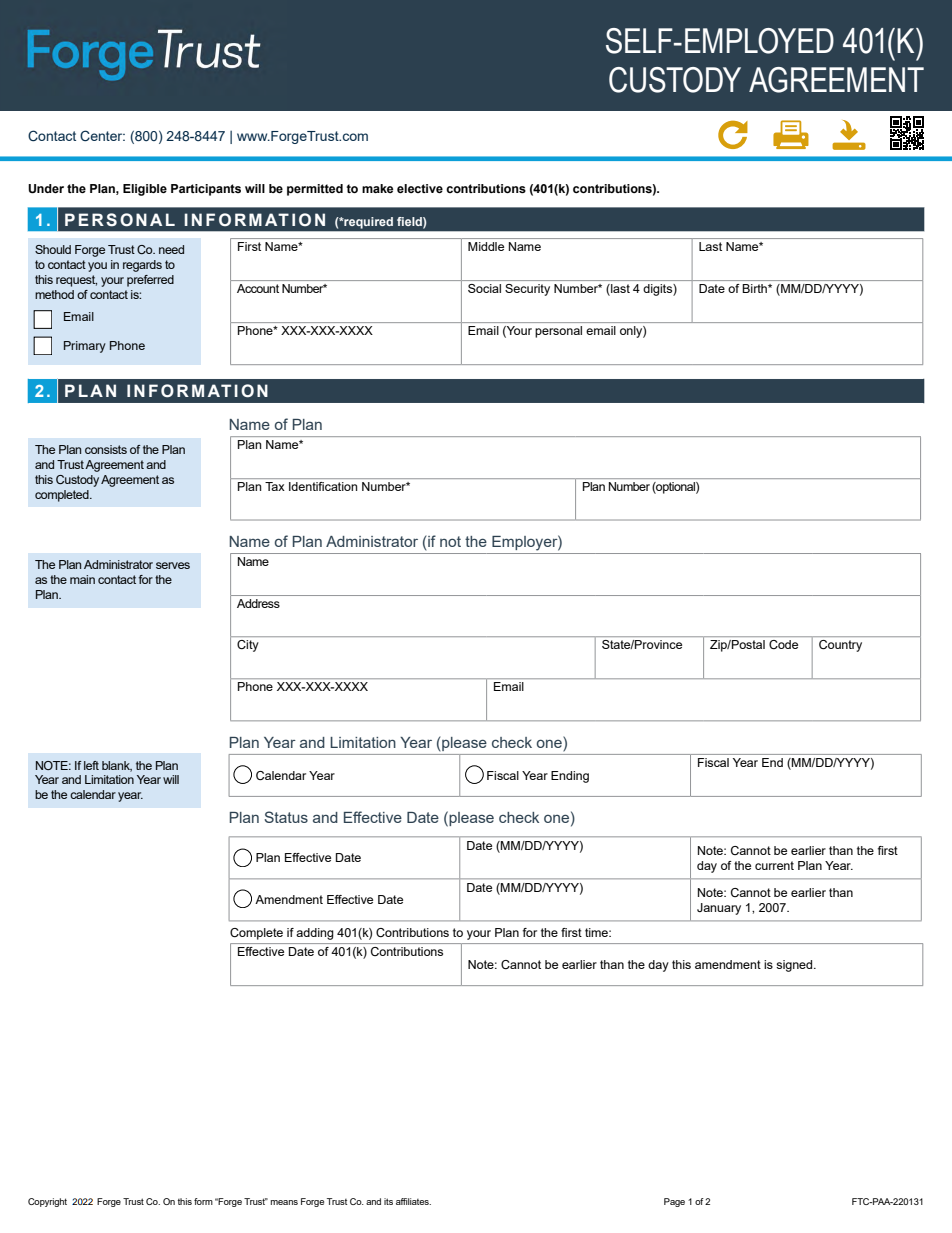 Image resolution: width=952 pixels, height=1233 pixels. Describe the element at coordinates (91, 765) in the page. I see `left` at that location.
